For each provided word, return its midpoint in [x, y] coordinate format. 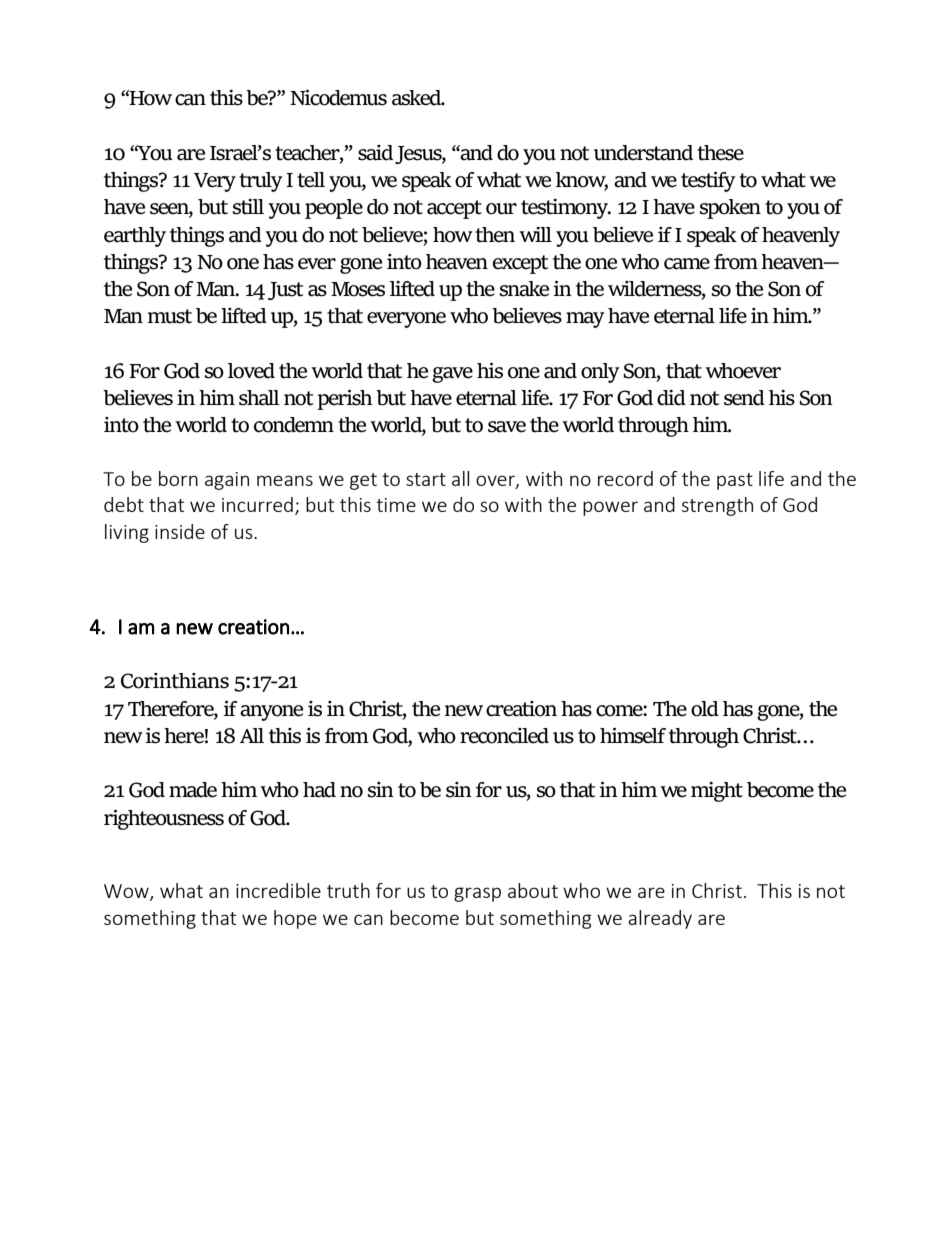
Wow [127, 892]
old [705, 709]
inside [180, 531]
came [687, 264]
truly [260, 182]
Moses [358, 289]
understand [643, 153]
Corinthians [175, 681]
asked [418, 98]
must [170, 316]
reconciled [504, 736]
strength [717, 506]
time [396, 505]
